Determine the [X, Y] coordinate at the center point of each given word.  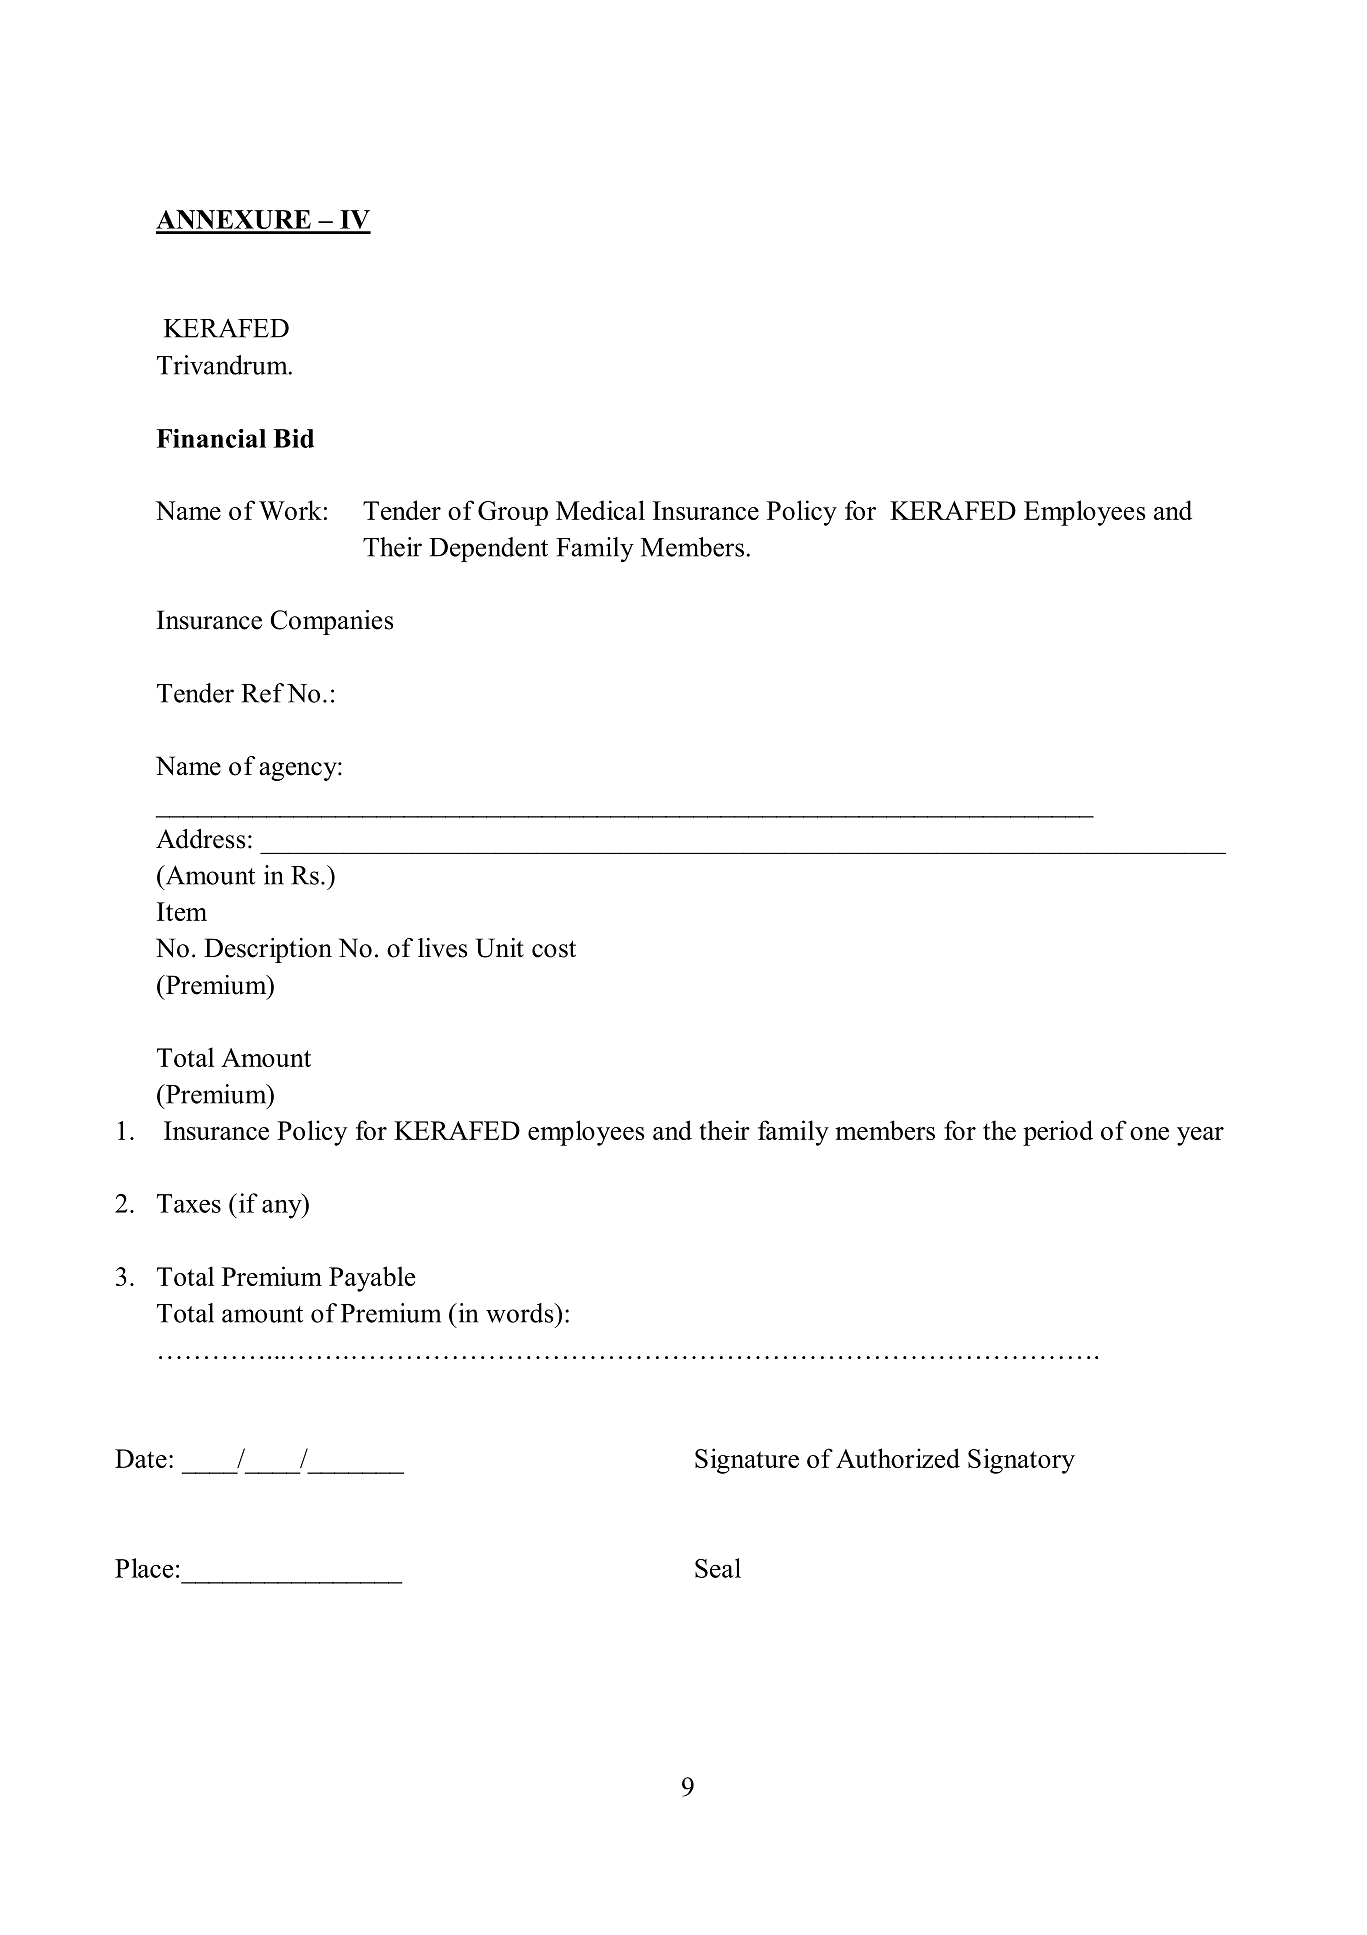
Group [513, 513]
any [283, 1209]
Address [201, 839]
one [1149, 1133]
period [1058, 1133]
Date [141, 1458]
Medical [600, 510]
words [521, 1313]
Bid [293, 438]
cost [554, 949]
